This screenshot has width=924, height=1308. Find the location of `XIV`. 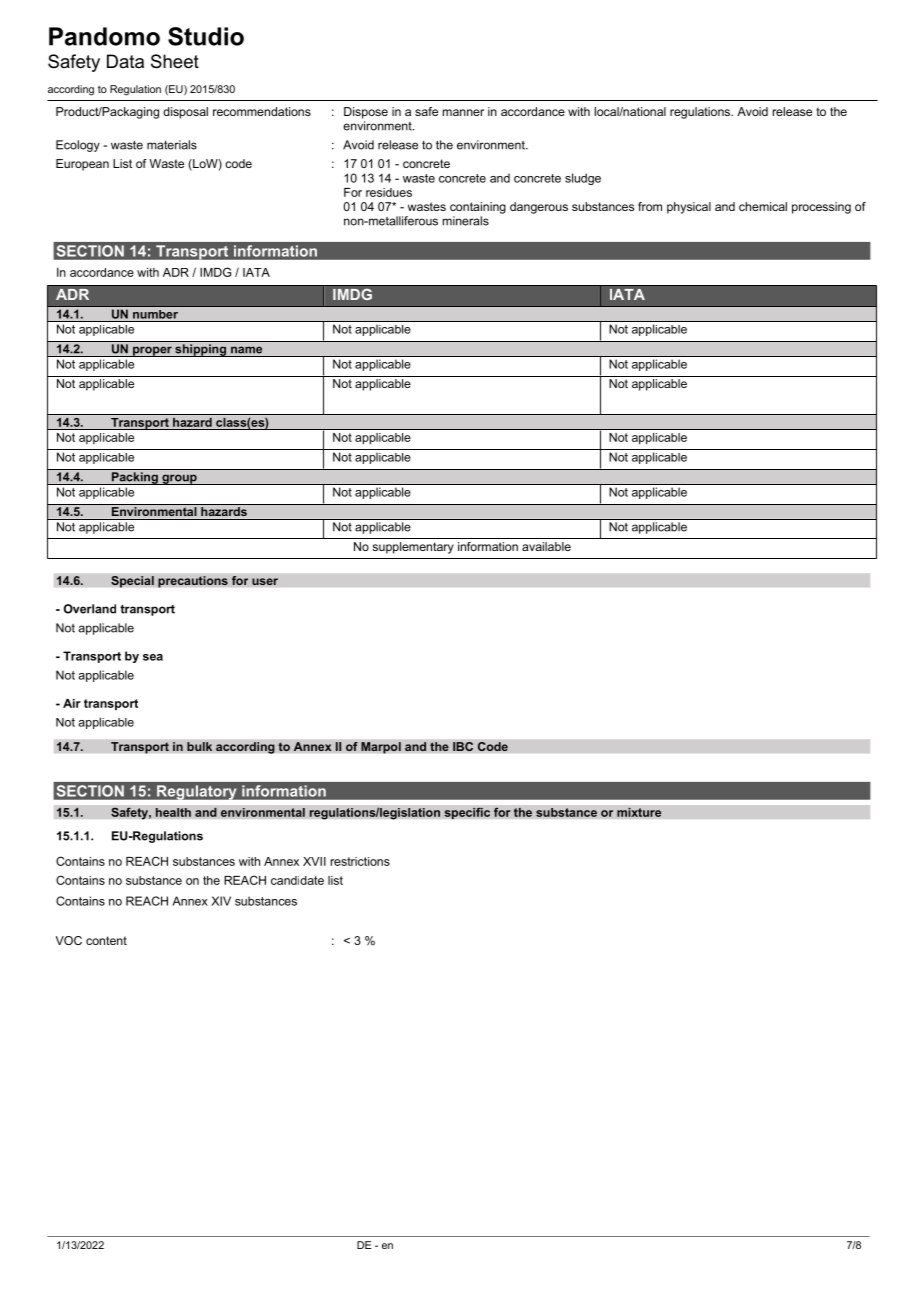

XIV is located at coordinates (221, 901).
